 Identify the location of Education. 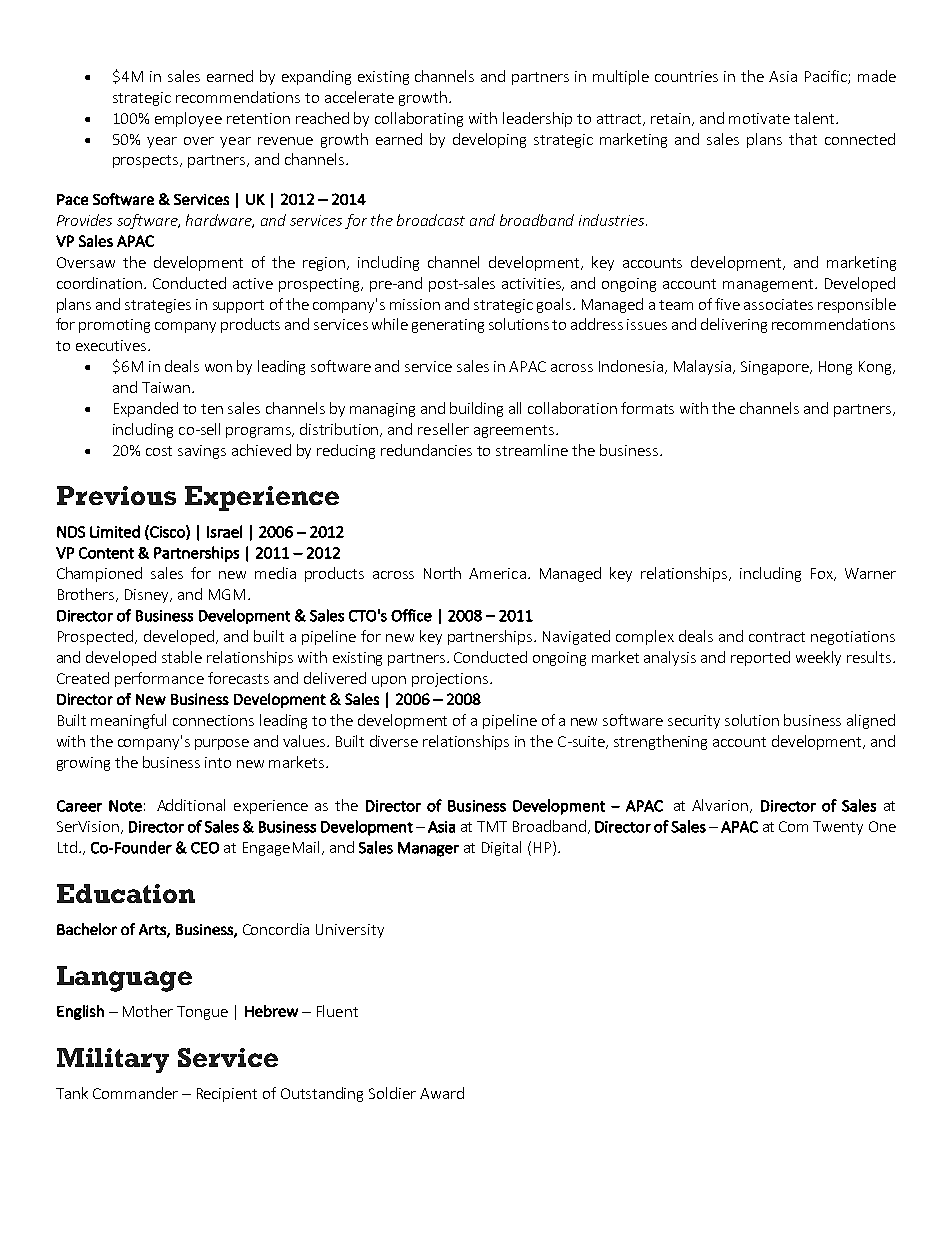
(126, 893).
